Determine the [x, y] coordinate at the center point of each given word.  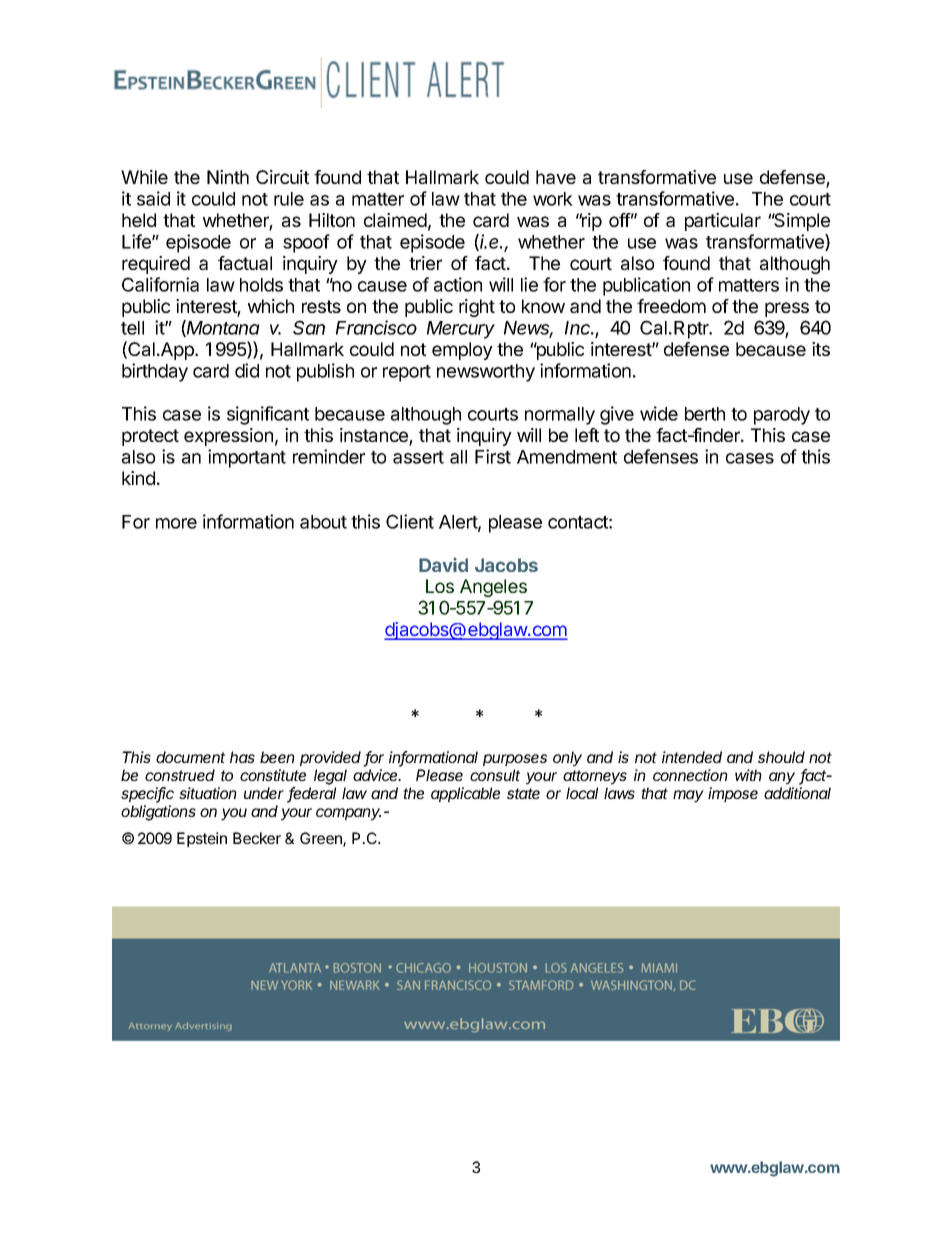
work [553, 199]
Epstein [202, 839]
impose [733, 794]
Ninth [228, 177]
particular [723, 222]
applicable [465, 794]
